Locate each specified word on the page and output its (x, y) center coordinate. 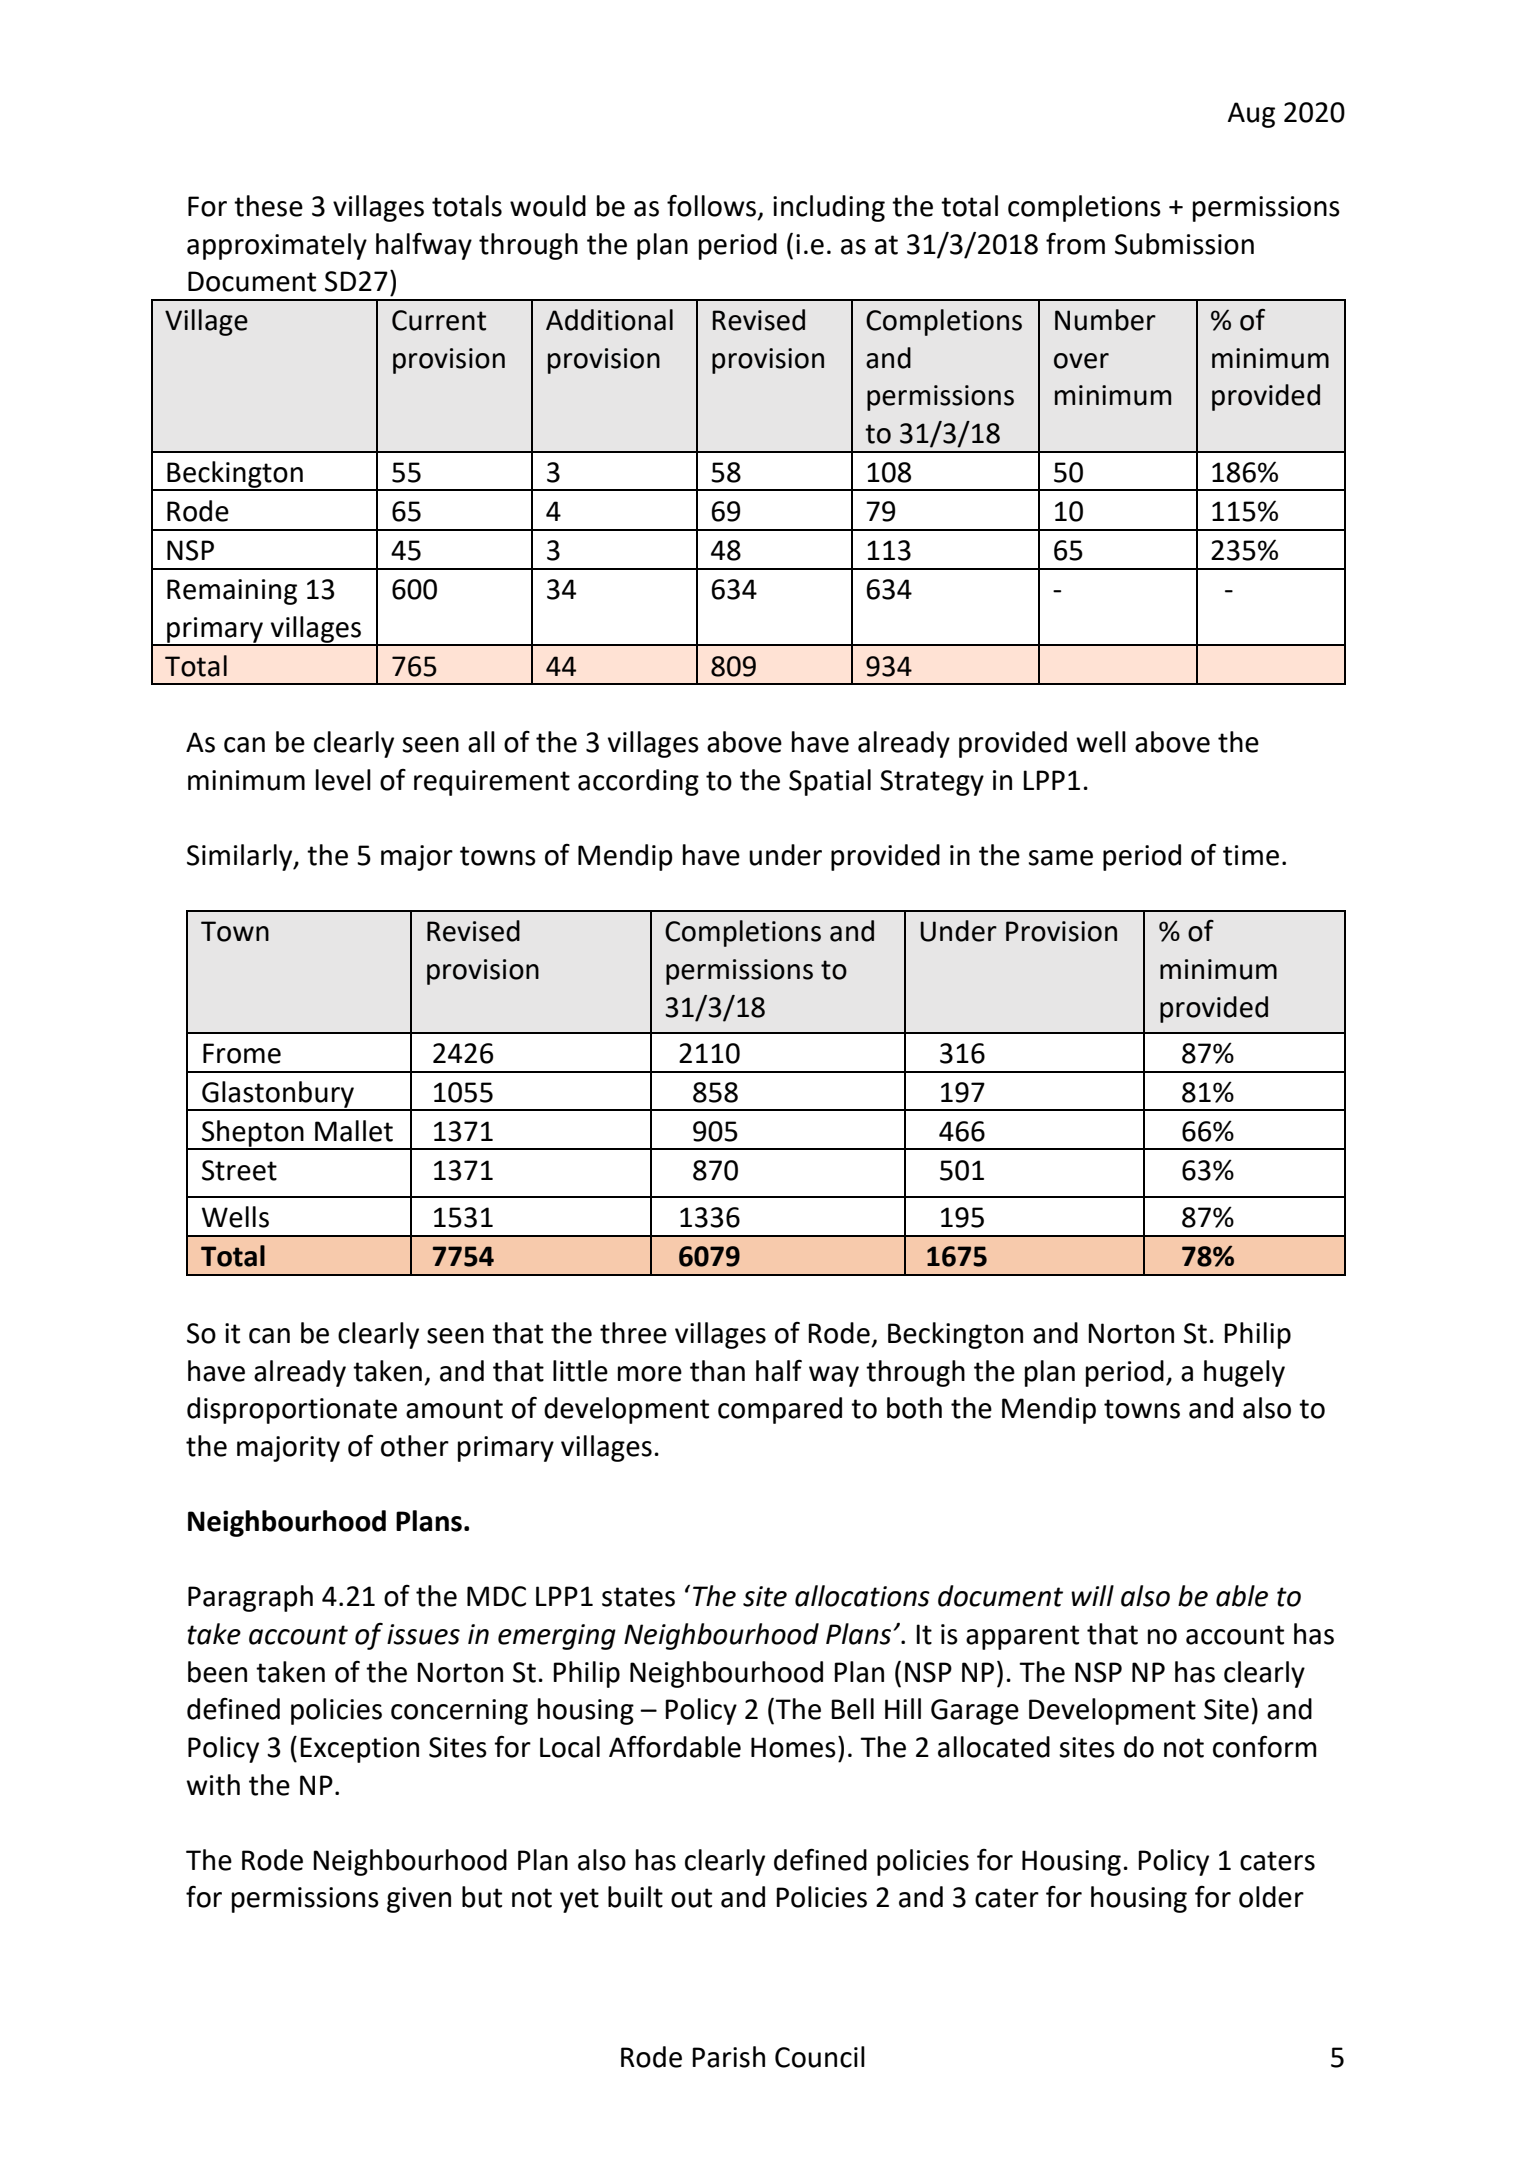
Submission (1184, 244)
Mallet (354, 1131)
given (419, 1900)
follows (713, 206)
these (268, 206)
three (633, 1333)
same (1060, 858)
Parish (728, 2057)
